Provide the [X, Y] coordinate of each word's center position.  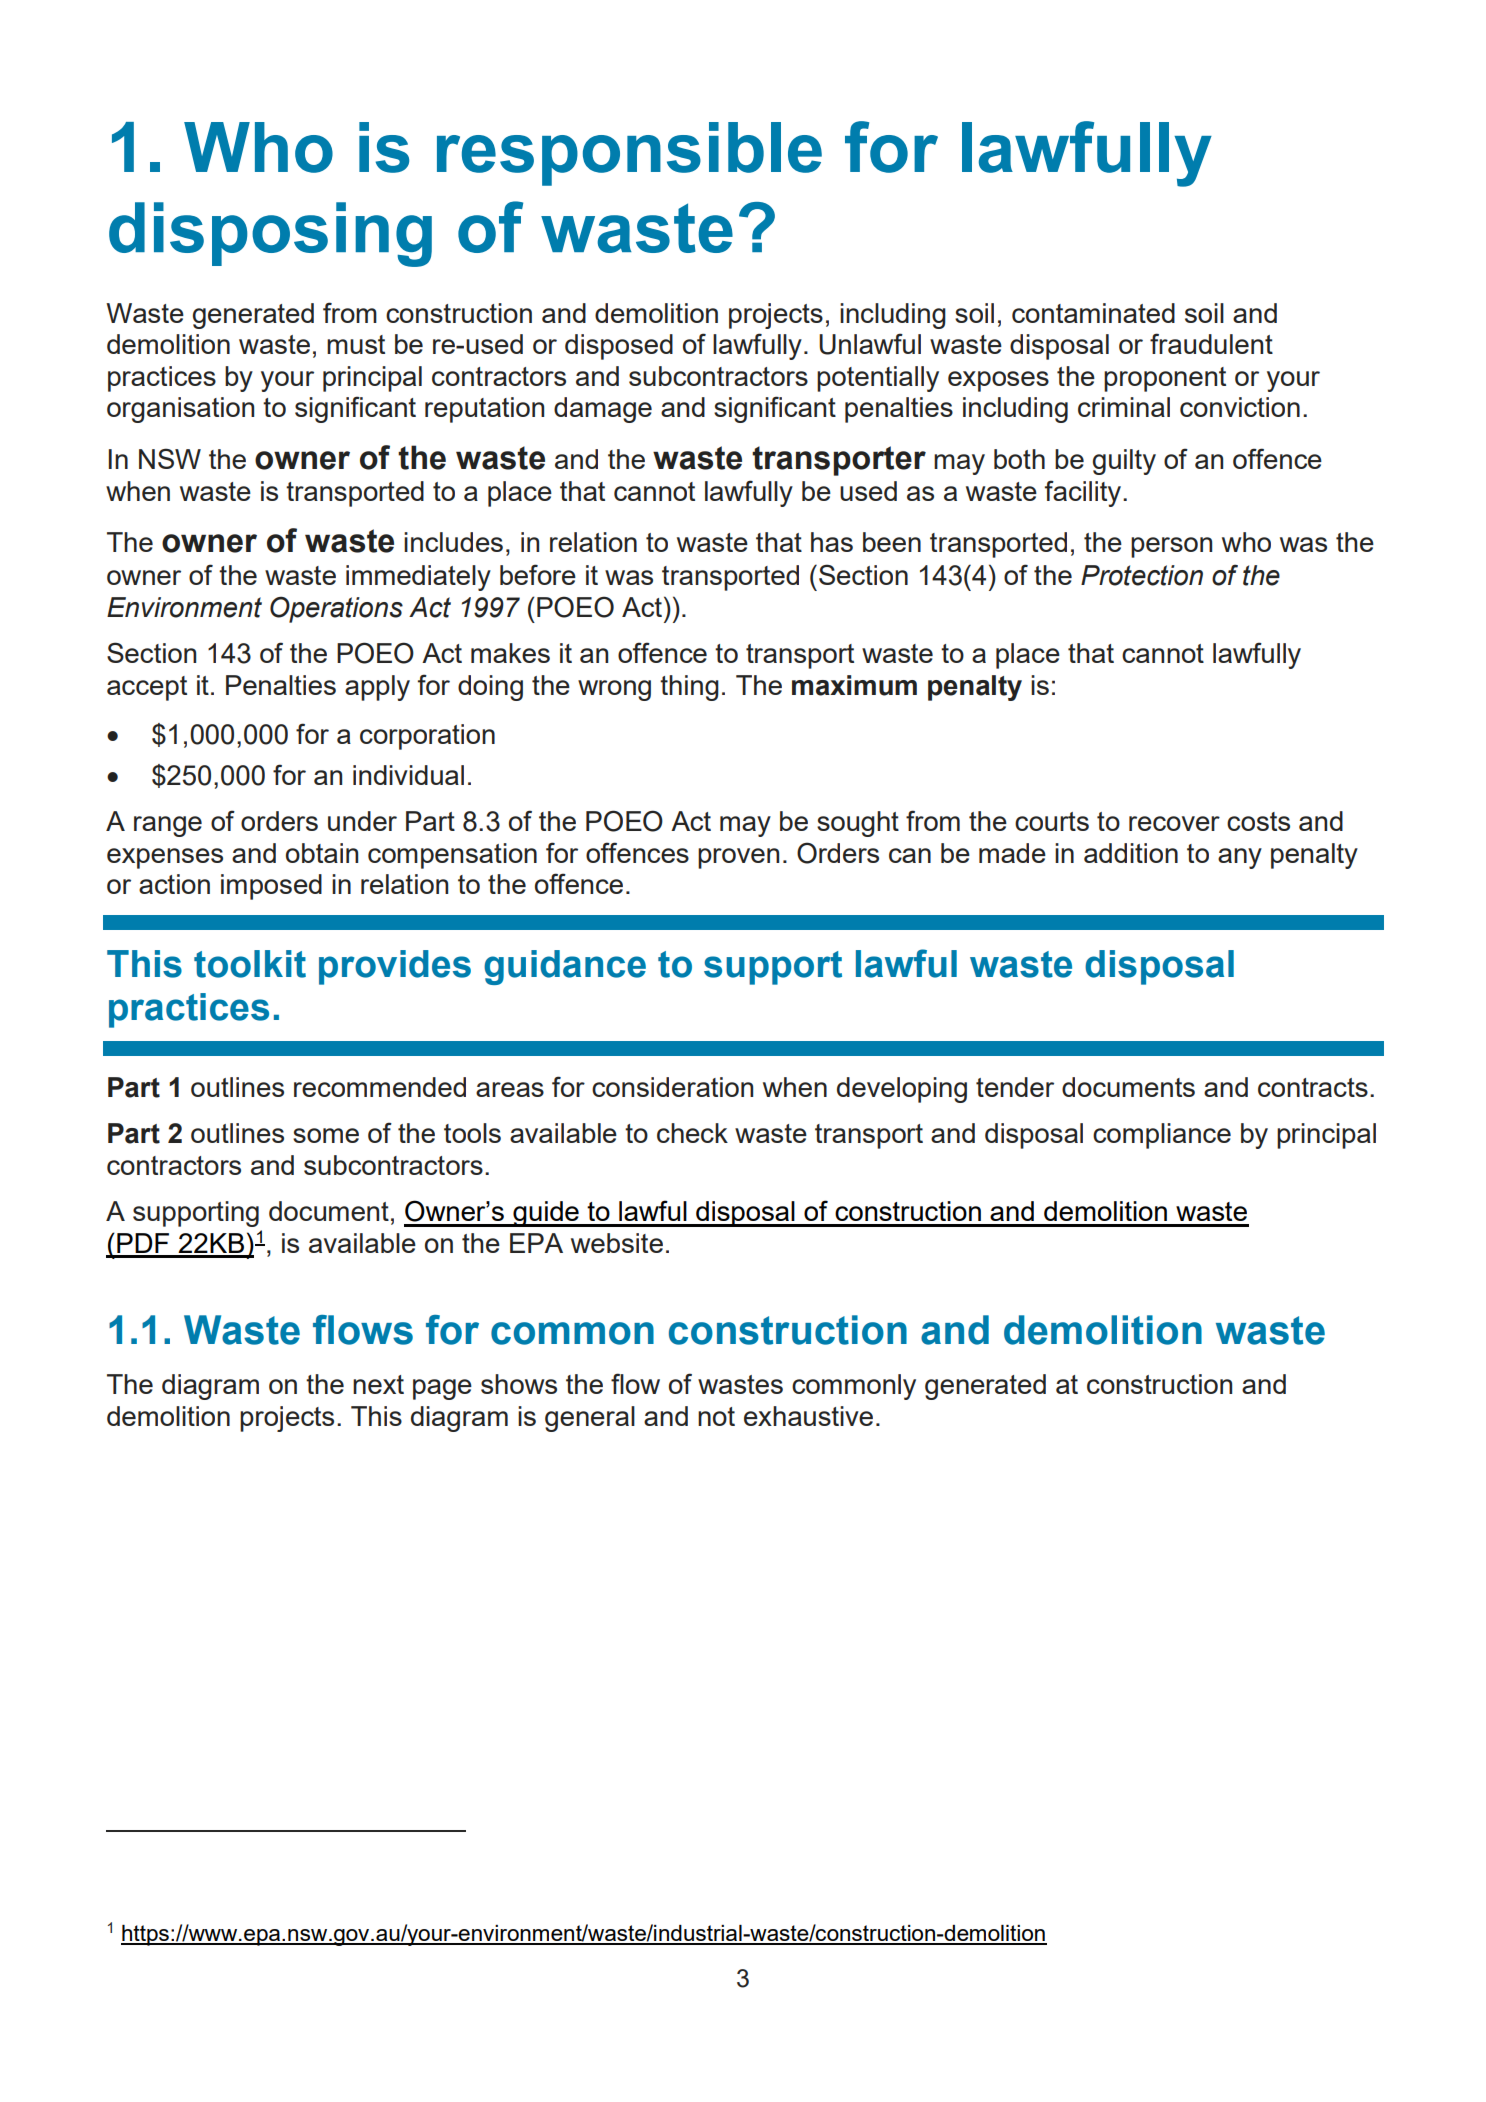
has [832, 542]
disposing [270, 234]
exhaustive [808, 1416]
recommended [380, 1087]
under [362, 821]
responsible [629, 154]
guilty [1124, 462]
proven [738, 858]
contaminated [1093, 313]
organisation [180, 410]
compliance [1162, 1136]
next [378, 1384]
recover [1174, 823]
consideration [672, 1087]
